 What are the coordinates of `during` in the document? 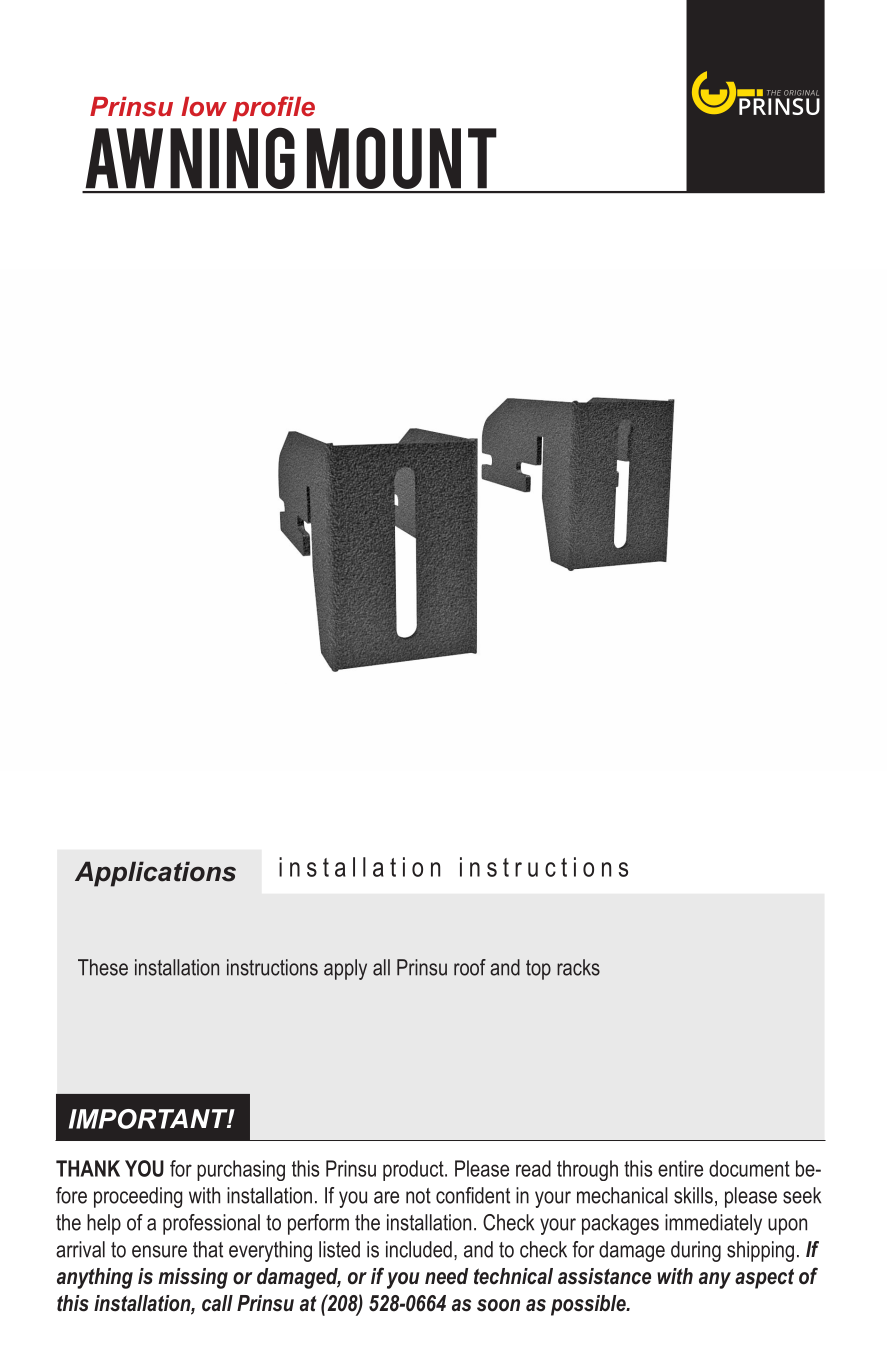 It's located at (696, 1251).
